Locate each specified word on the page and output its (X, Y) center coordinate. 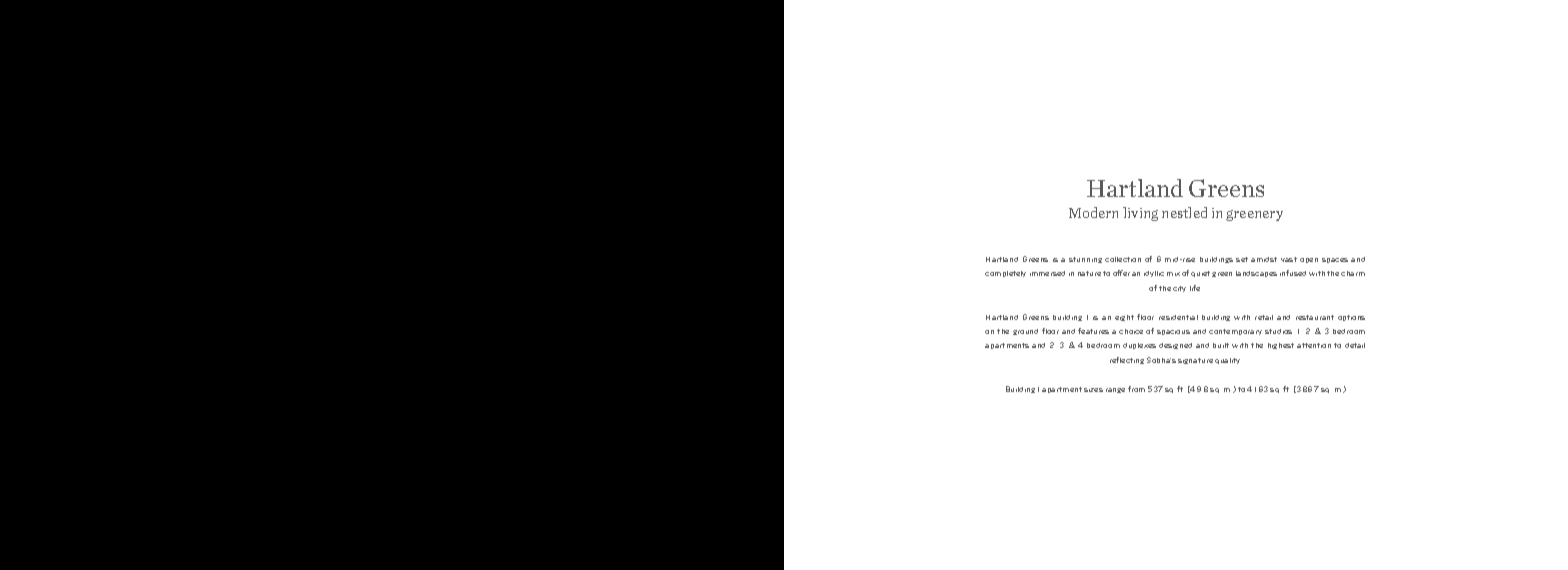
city (1179, 289)
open (1309, 260)
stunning (1085, 260)
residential (1178, 317)
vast (1289, 259)
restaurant (1315, 317)
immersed (1047, 273)
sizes (1093, 390)
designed (1175, 346)
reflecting (1127, 360)
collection (1123, 259)
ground (1025, 332)
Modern (1093, 212)
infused (1293, 273)
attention (1314, 345)
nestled (1184, 212)
